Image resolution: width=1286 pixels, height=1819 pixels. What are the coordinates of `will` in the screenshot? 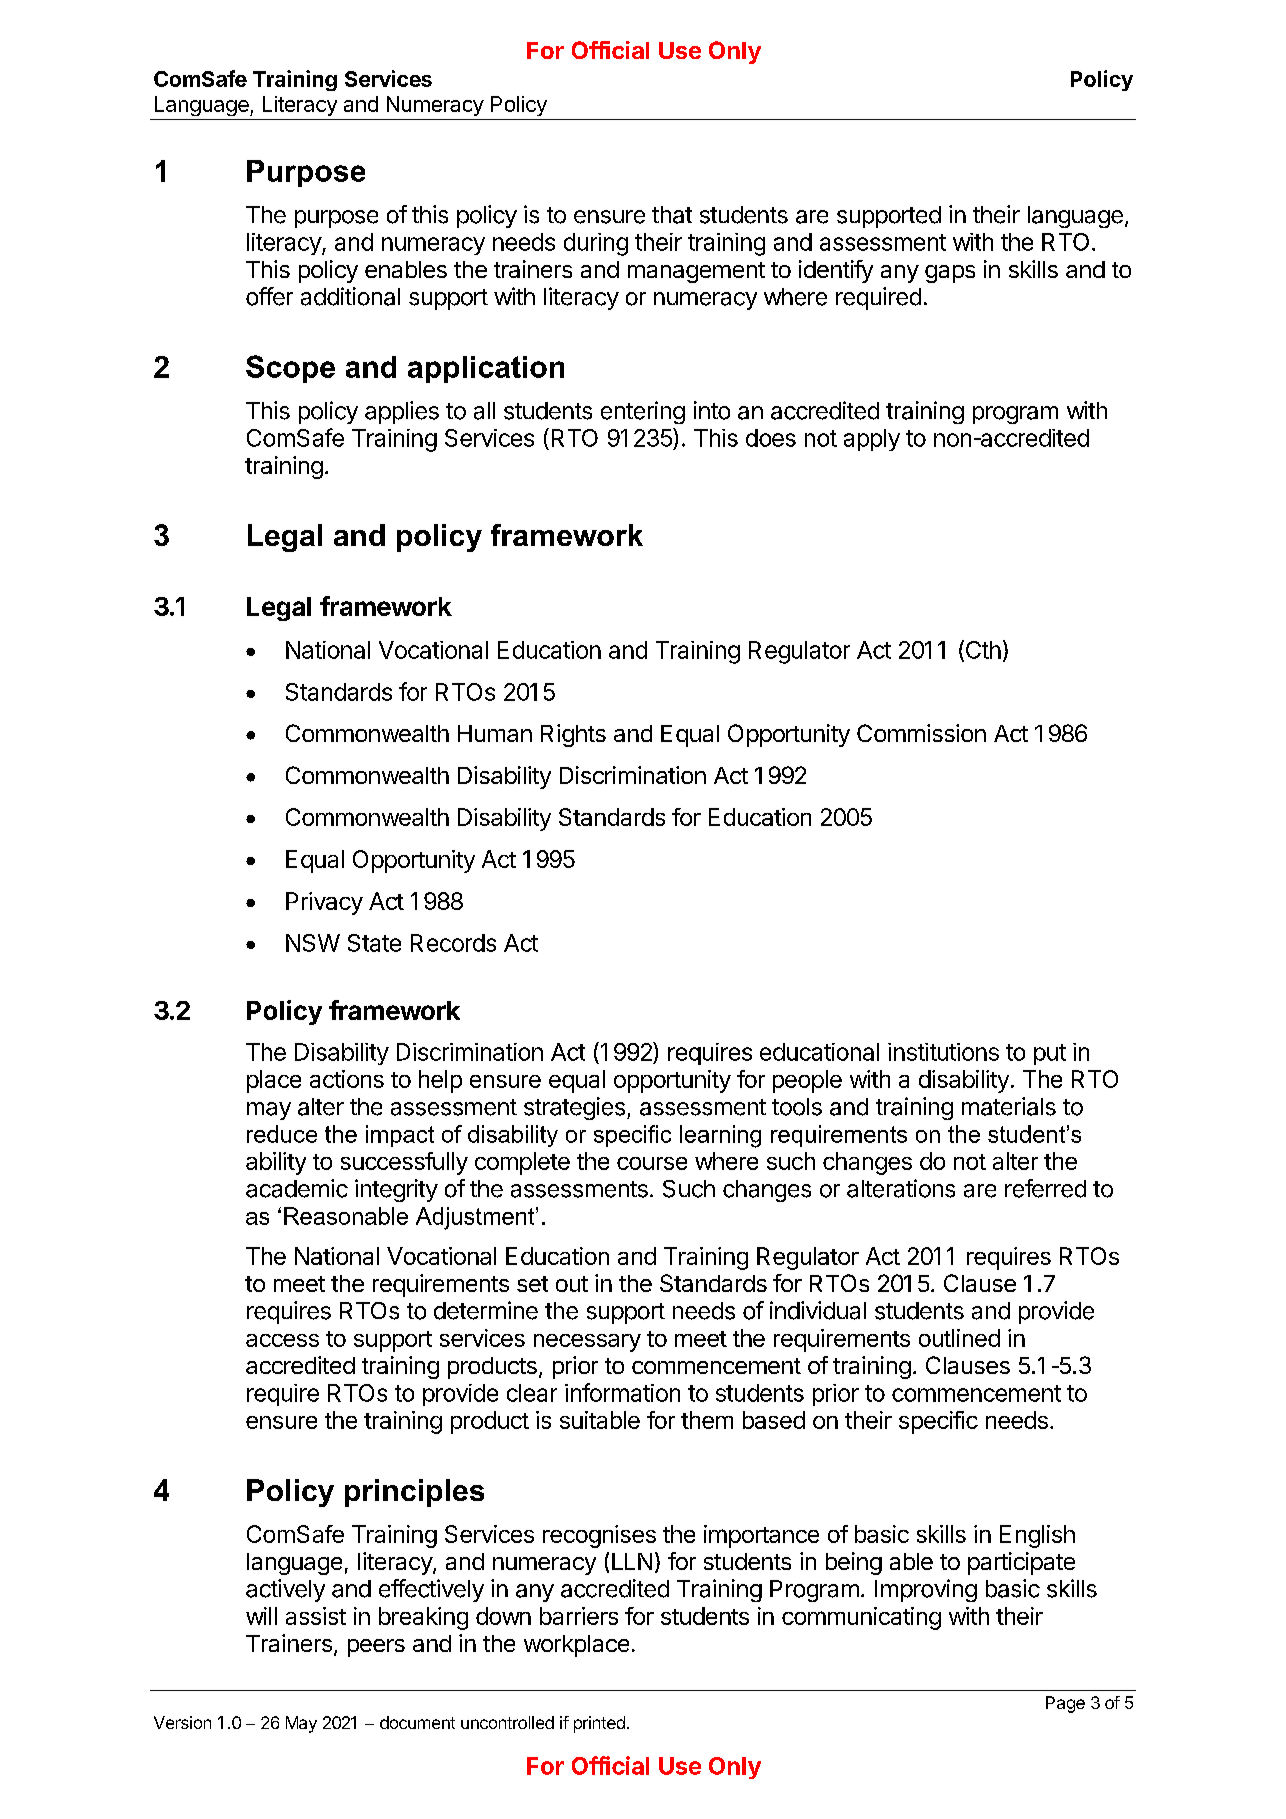 It's located at (261, 1616).
